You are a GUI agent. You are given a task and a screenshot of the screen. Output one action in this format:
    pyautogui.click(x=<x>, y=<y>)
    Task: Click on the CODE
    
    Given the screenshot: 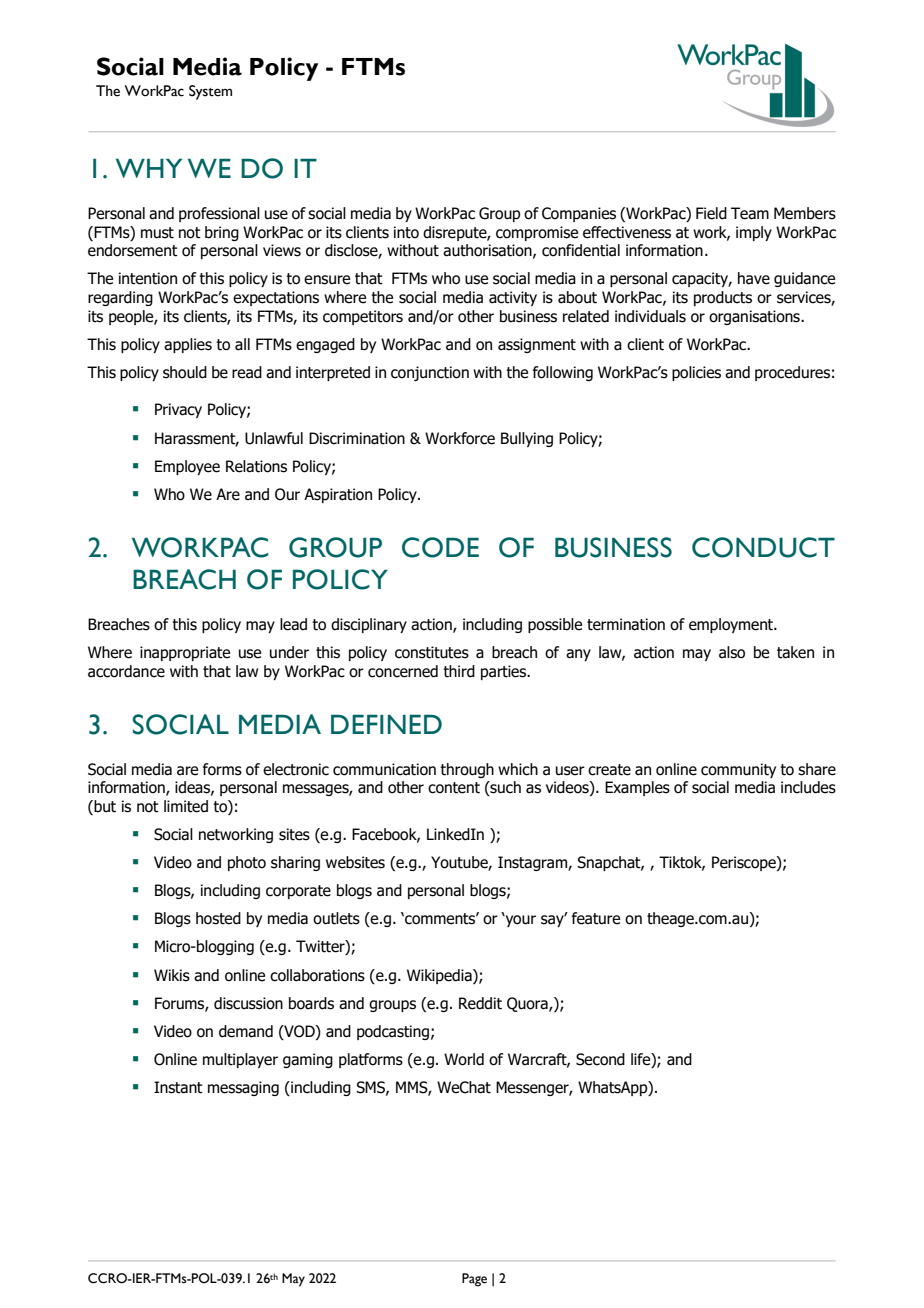 What is the action you would take?
    pyautogui.click(x=440, y=547)
